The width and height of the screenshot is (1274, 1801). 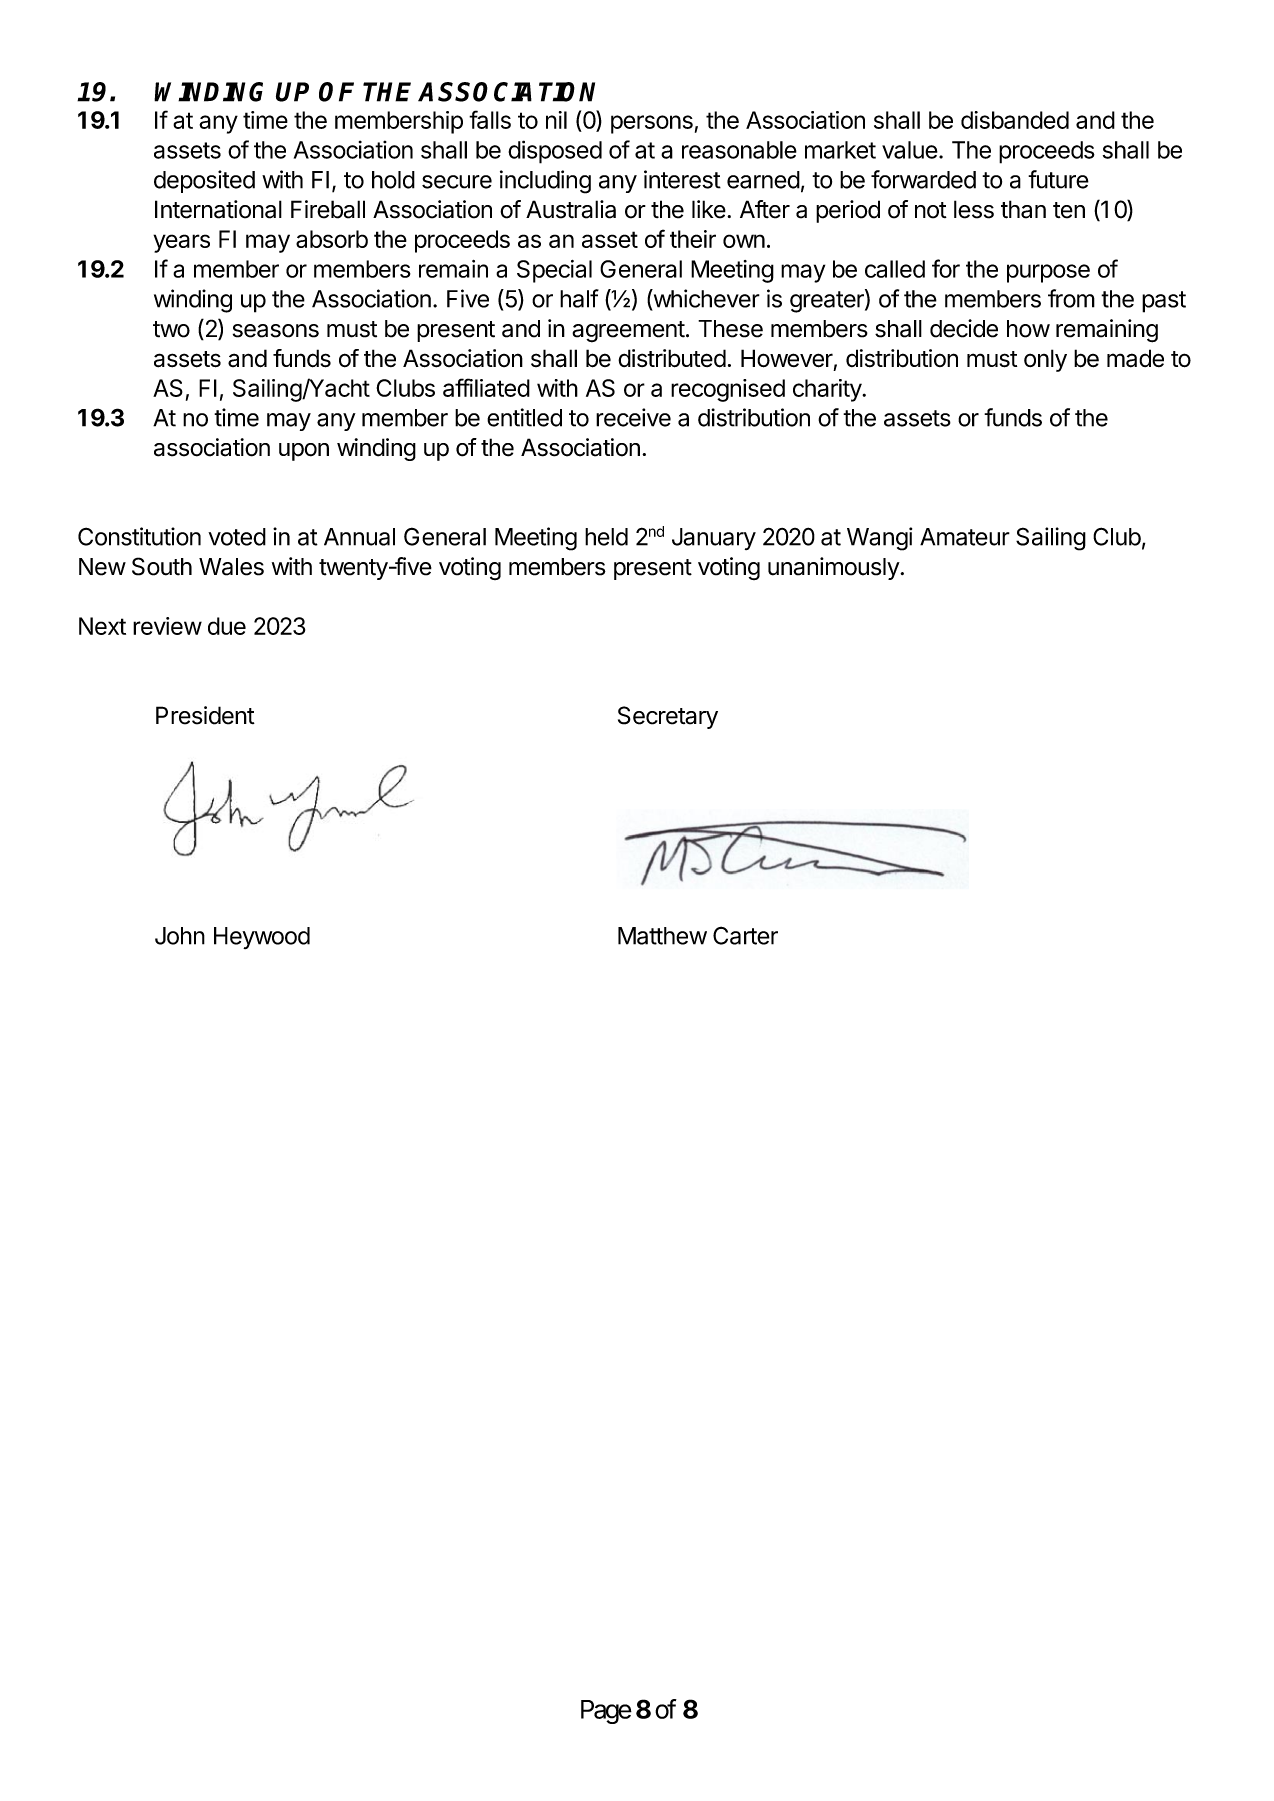 I want to click on unanimously, so click(x=834, y=568).
